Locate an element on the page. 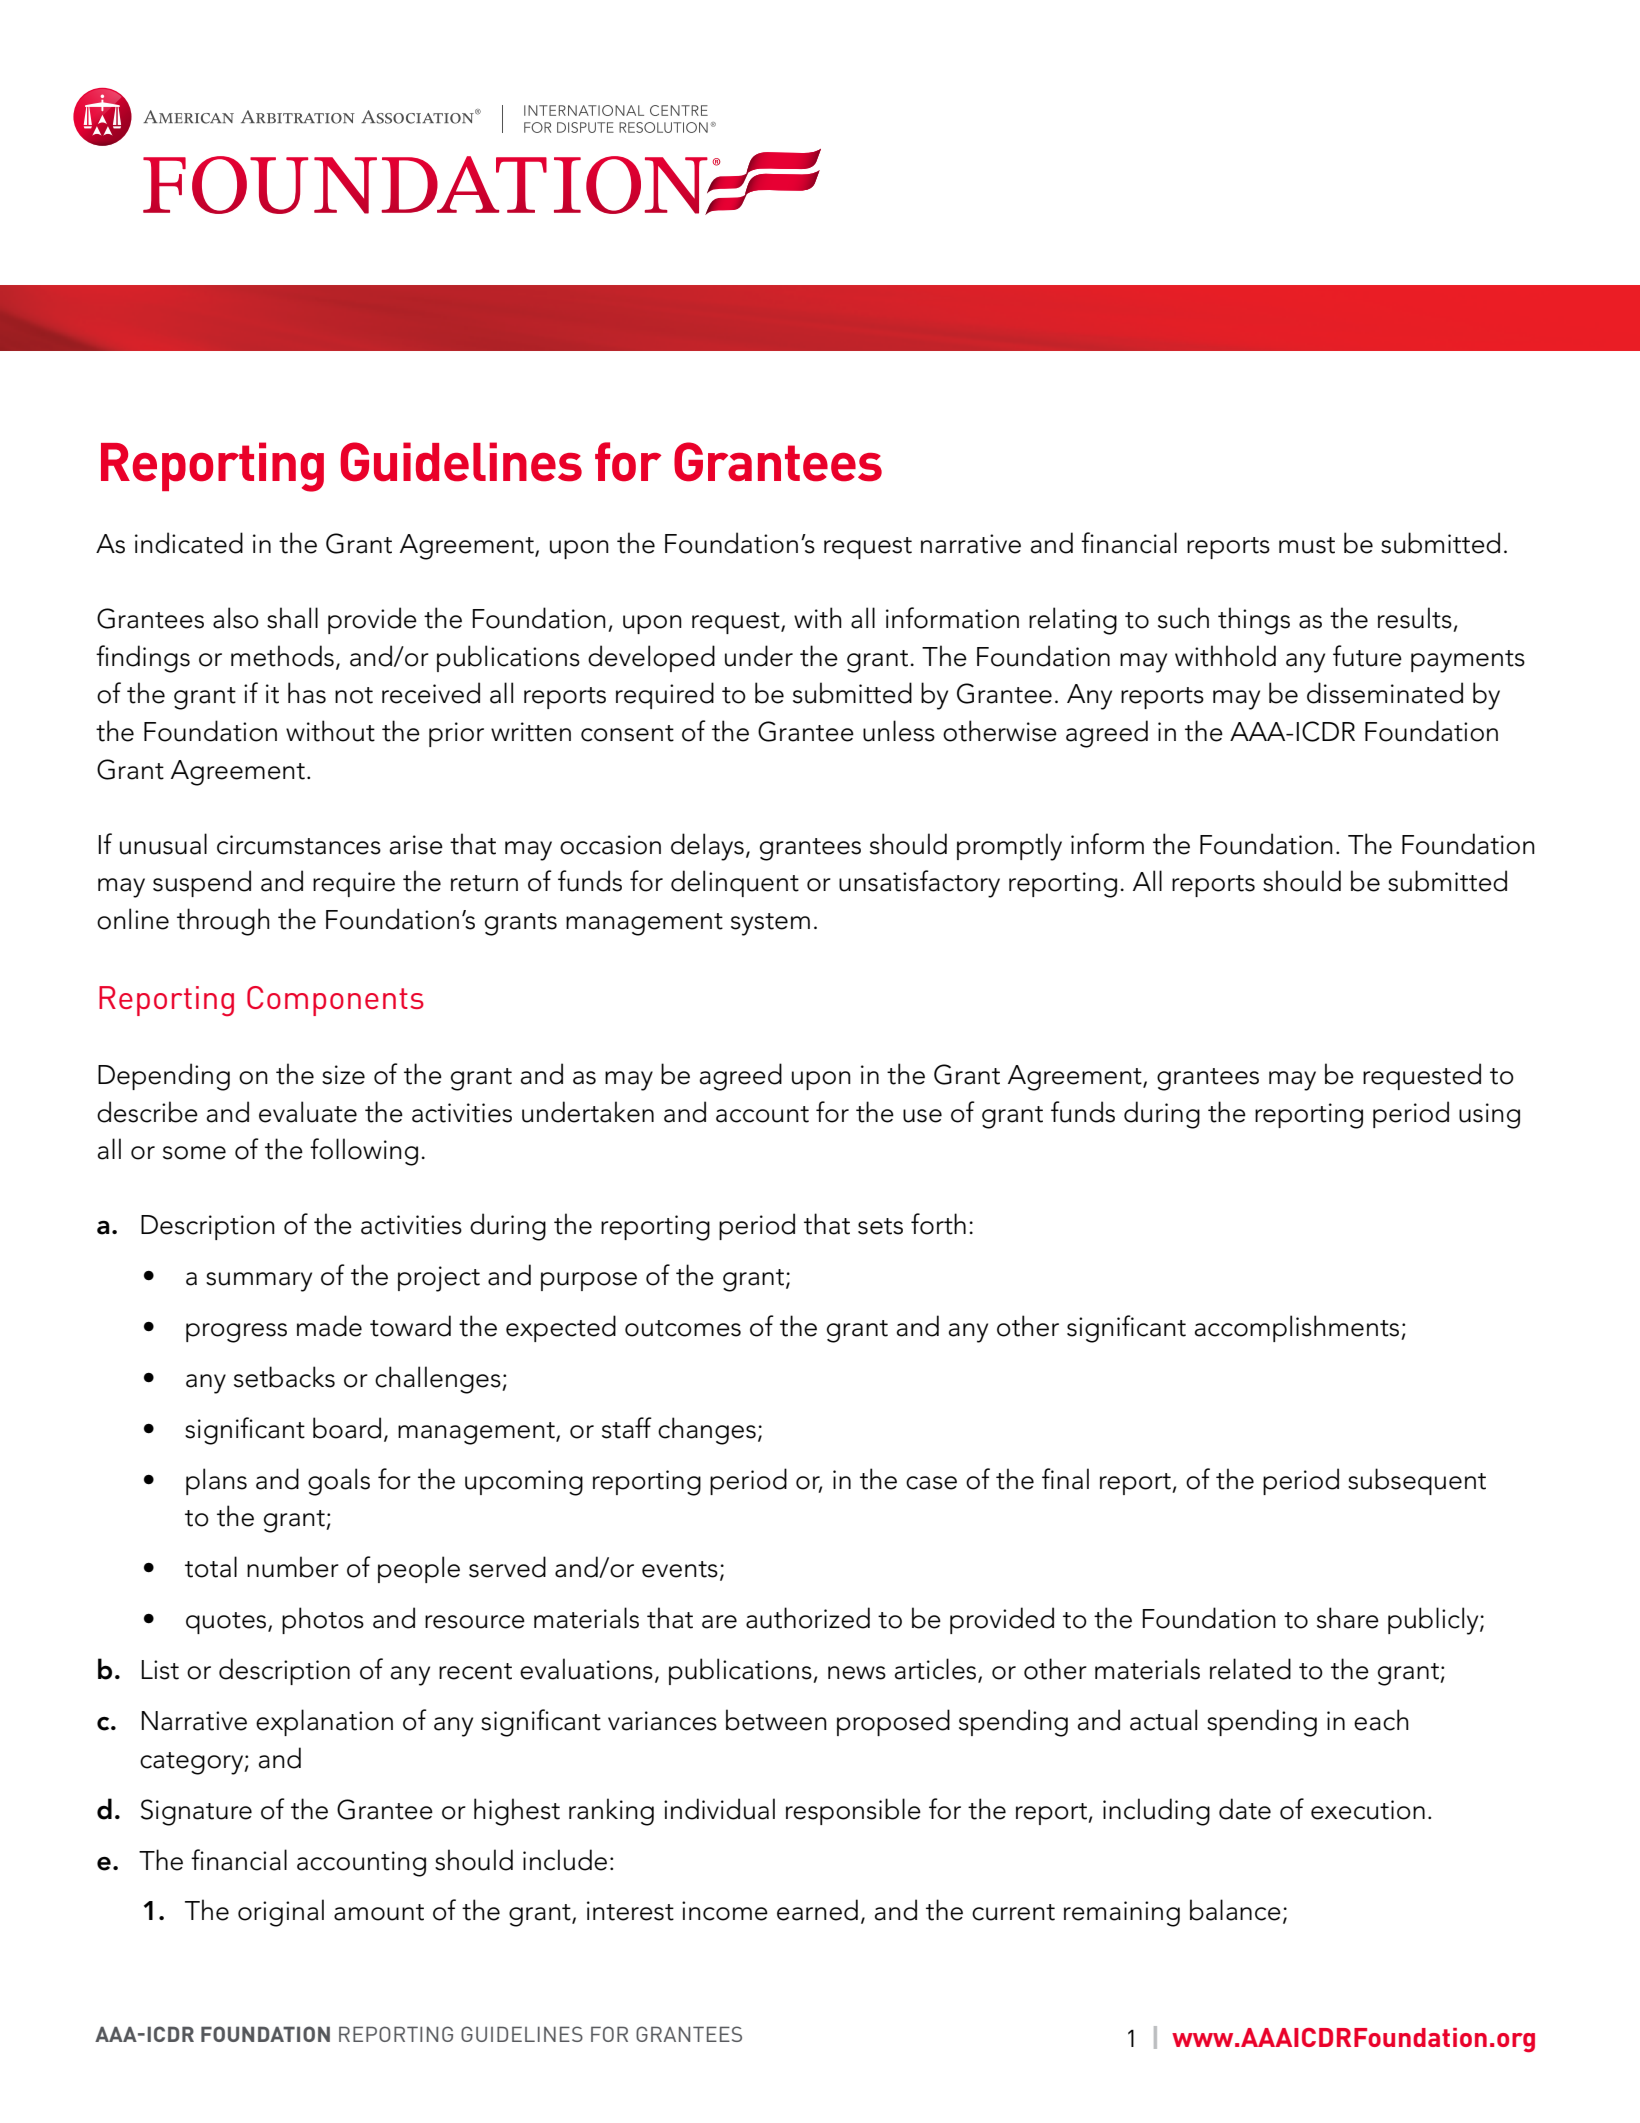 The height and width of the document is (2123, 1640). shall is located at coordinates (292, 618).
